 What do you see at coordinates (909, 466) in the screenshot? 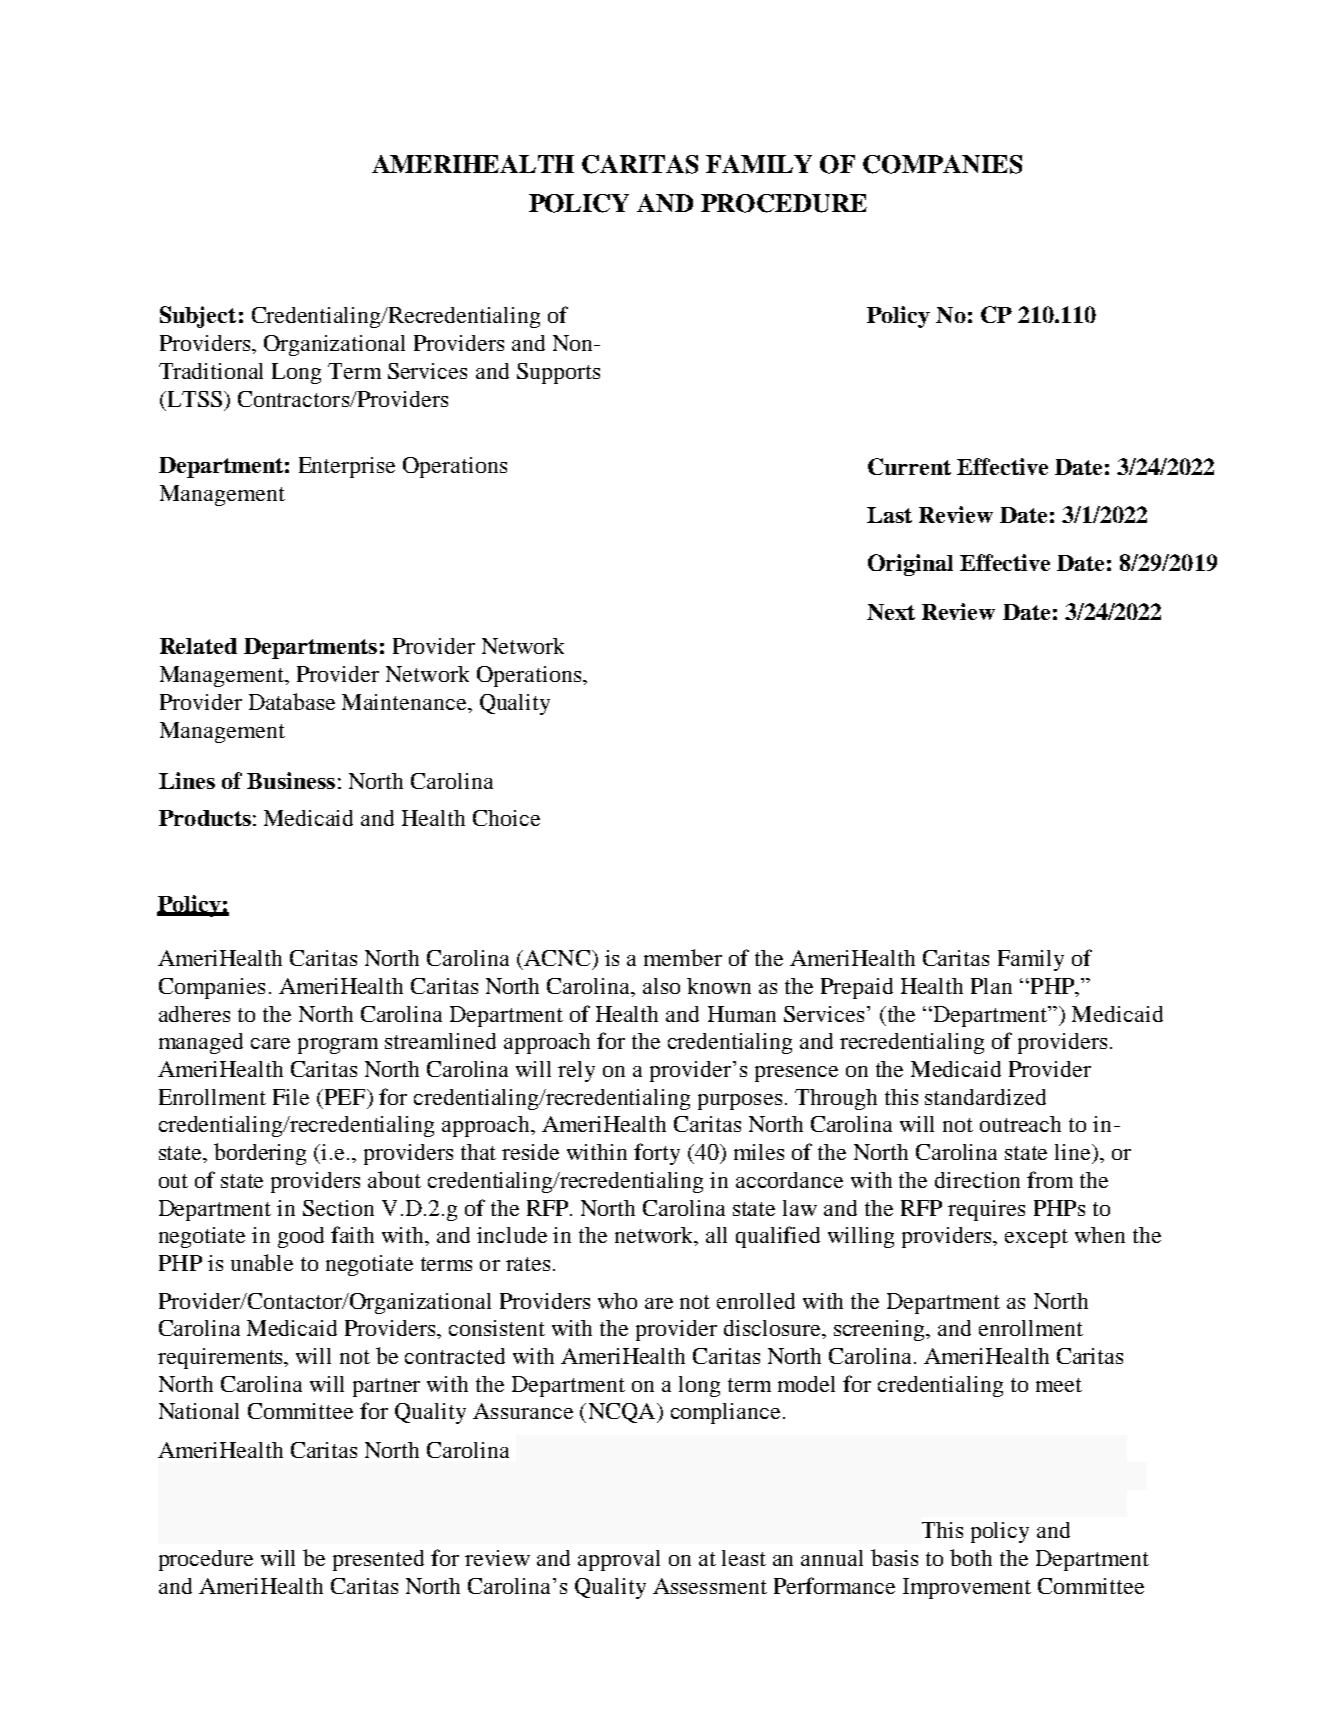
I see `Current` at bounding box center [909, 466].
